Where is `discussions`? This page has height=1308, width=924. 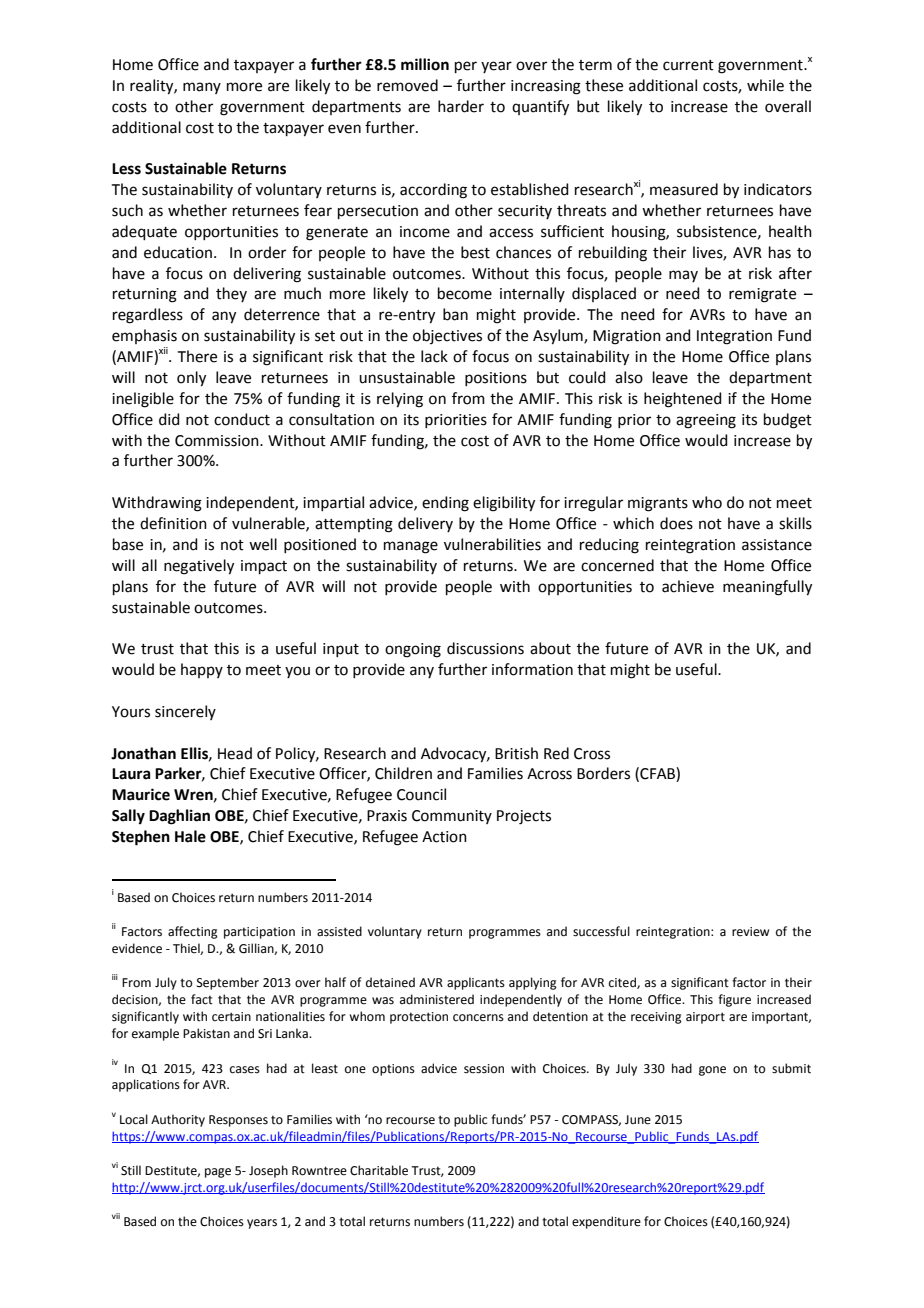 discussions is located at coordinates (485, 648).
